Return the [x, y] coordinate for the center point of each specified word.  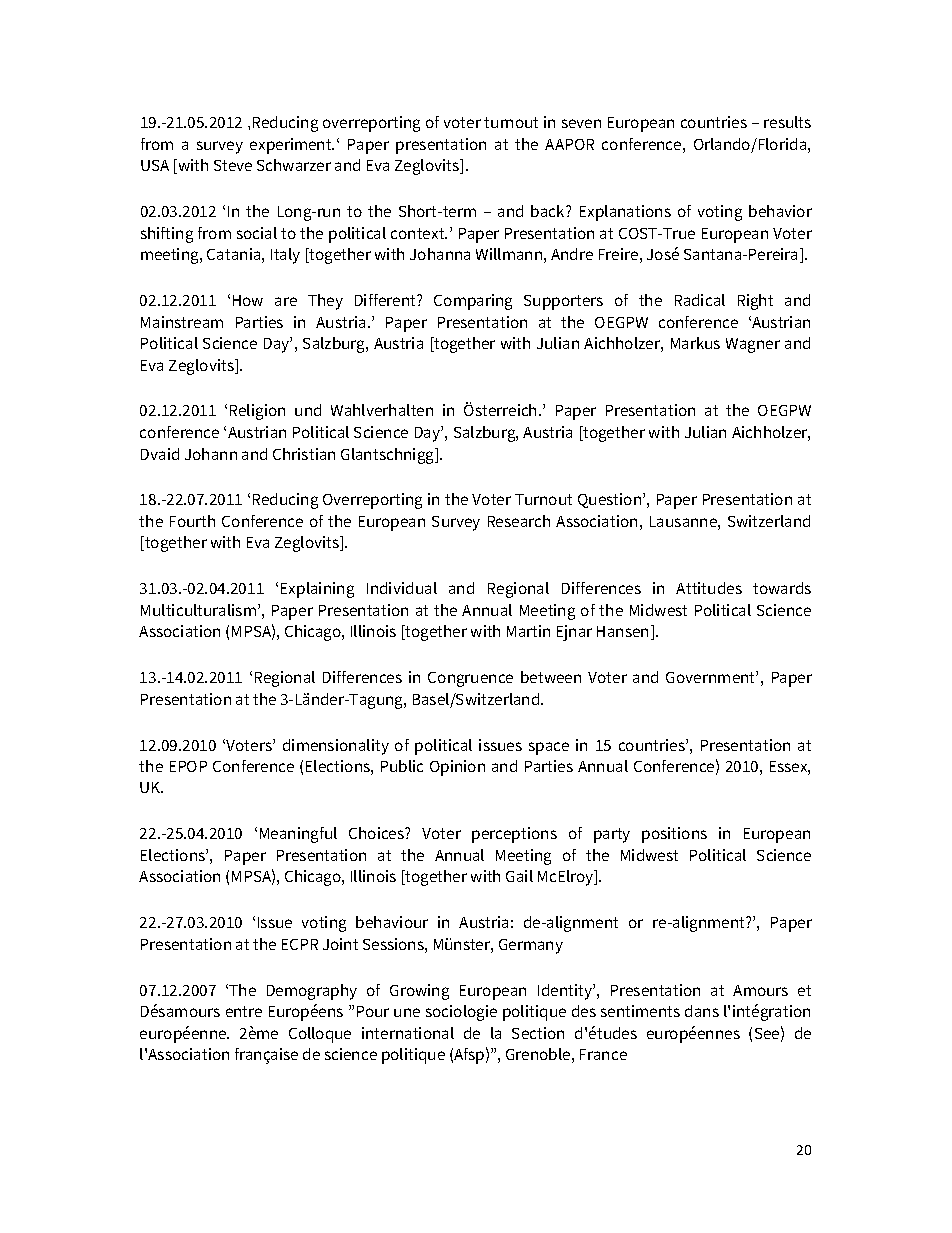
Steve [233, 165]
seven [581, 123]
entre [244, 1011]
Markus [695, 343]
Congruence [470, 679]
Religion [257, 412]
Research [519, 521]
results [787, 122]
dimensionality [336, 747]
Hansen [624, 632]
